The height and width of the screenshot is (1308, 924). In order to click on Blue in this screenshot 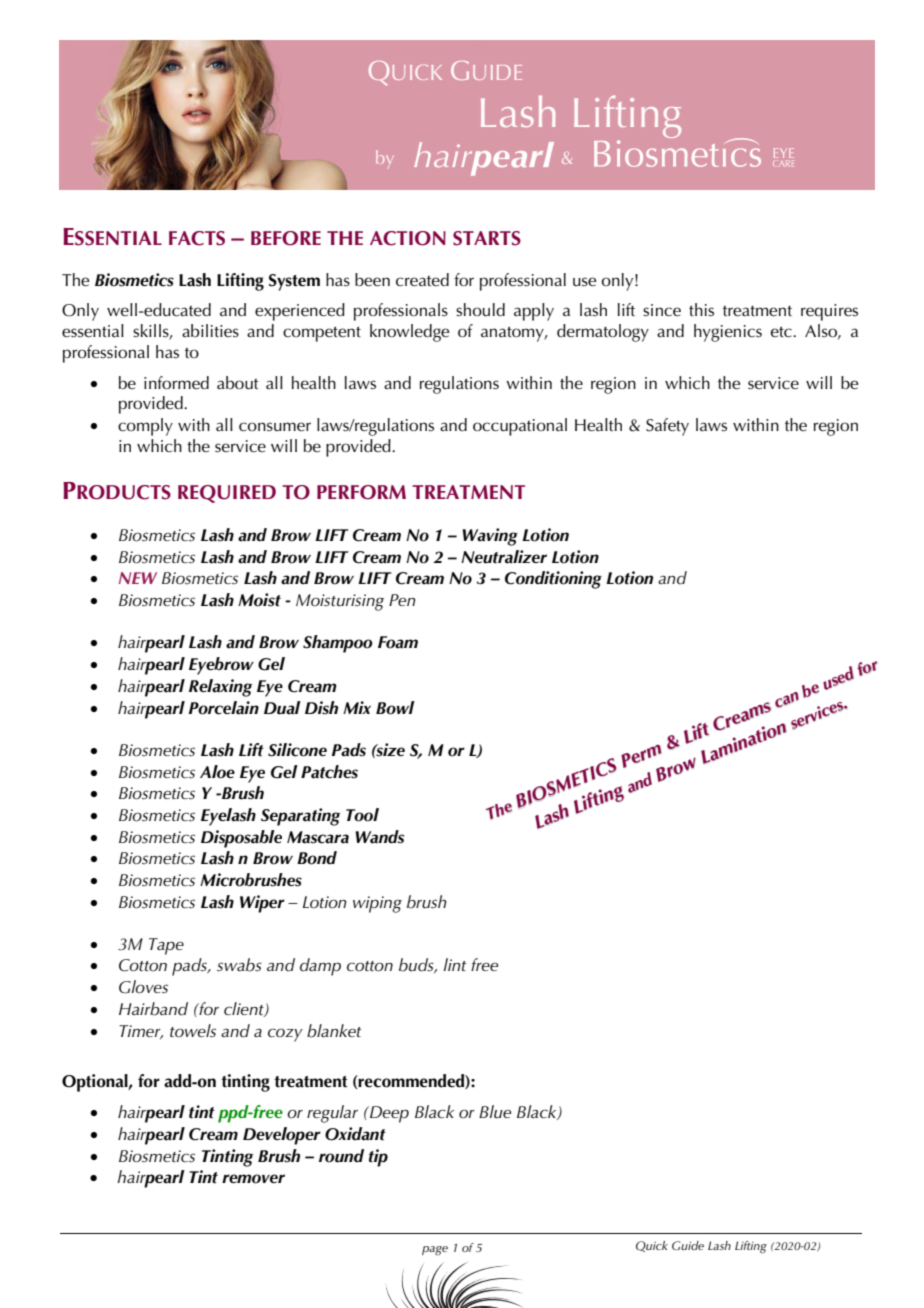, I will do `click(495, 1111)`.
